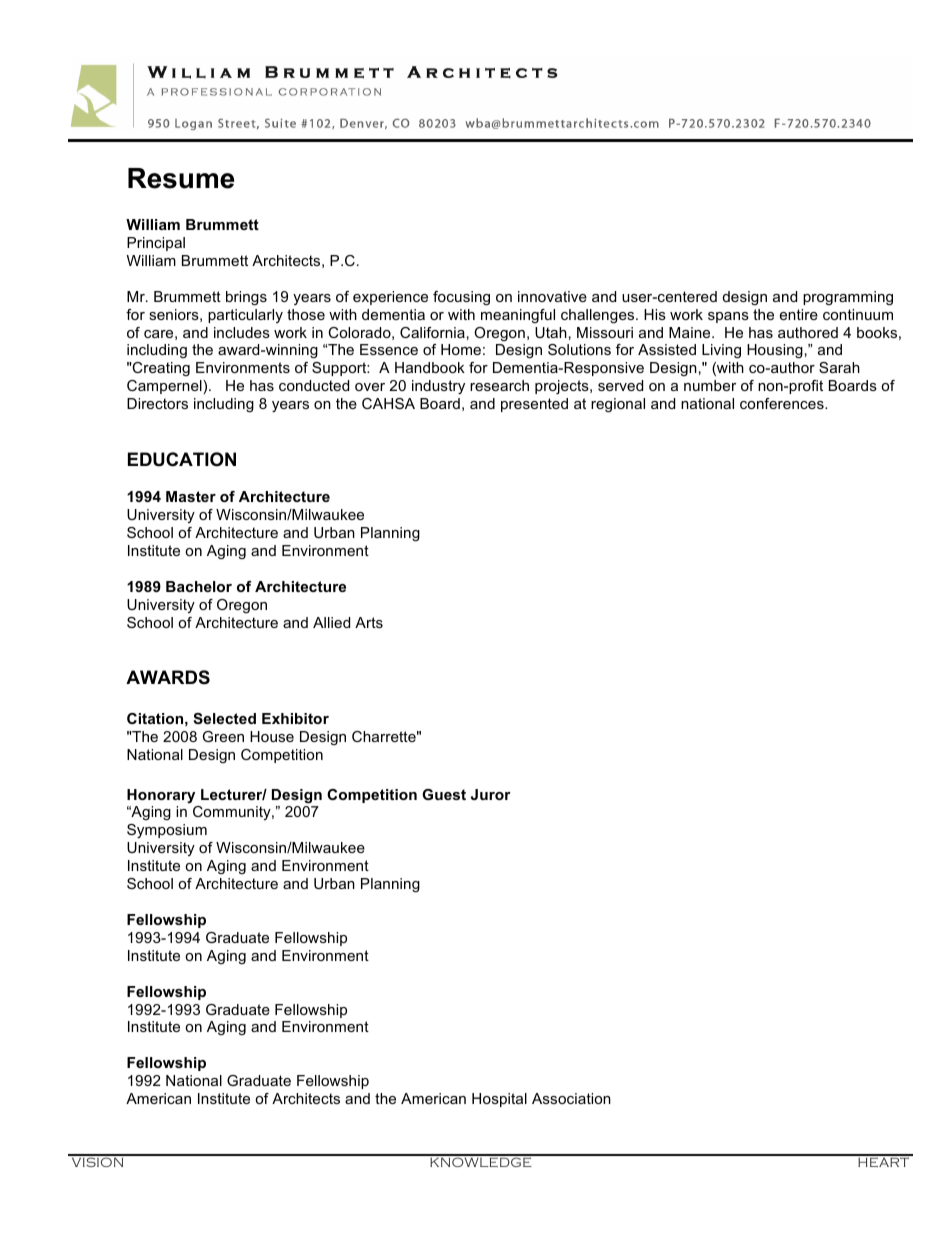 Image resolution: width=952 pixels, height=1233 pixels. Describe the element at coordinates (499, 1100) in the screenshot. I see `Hospital` at that location.
